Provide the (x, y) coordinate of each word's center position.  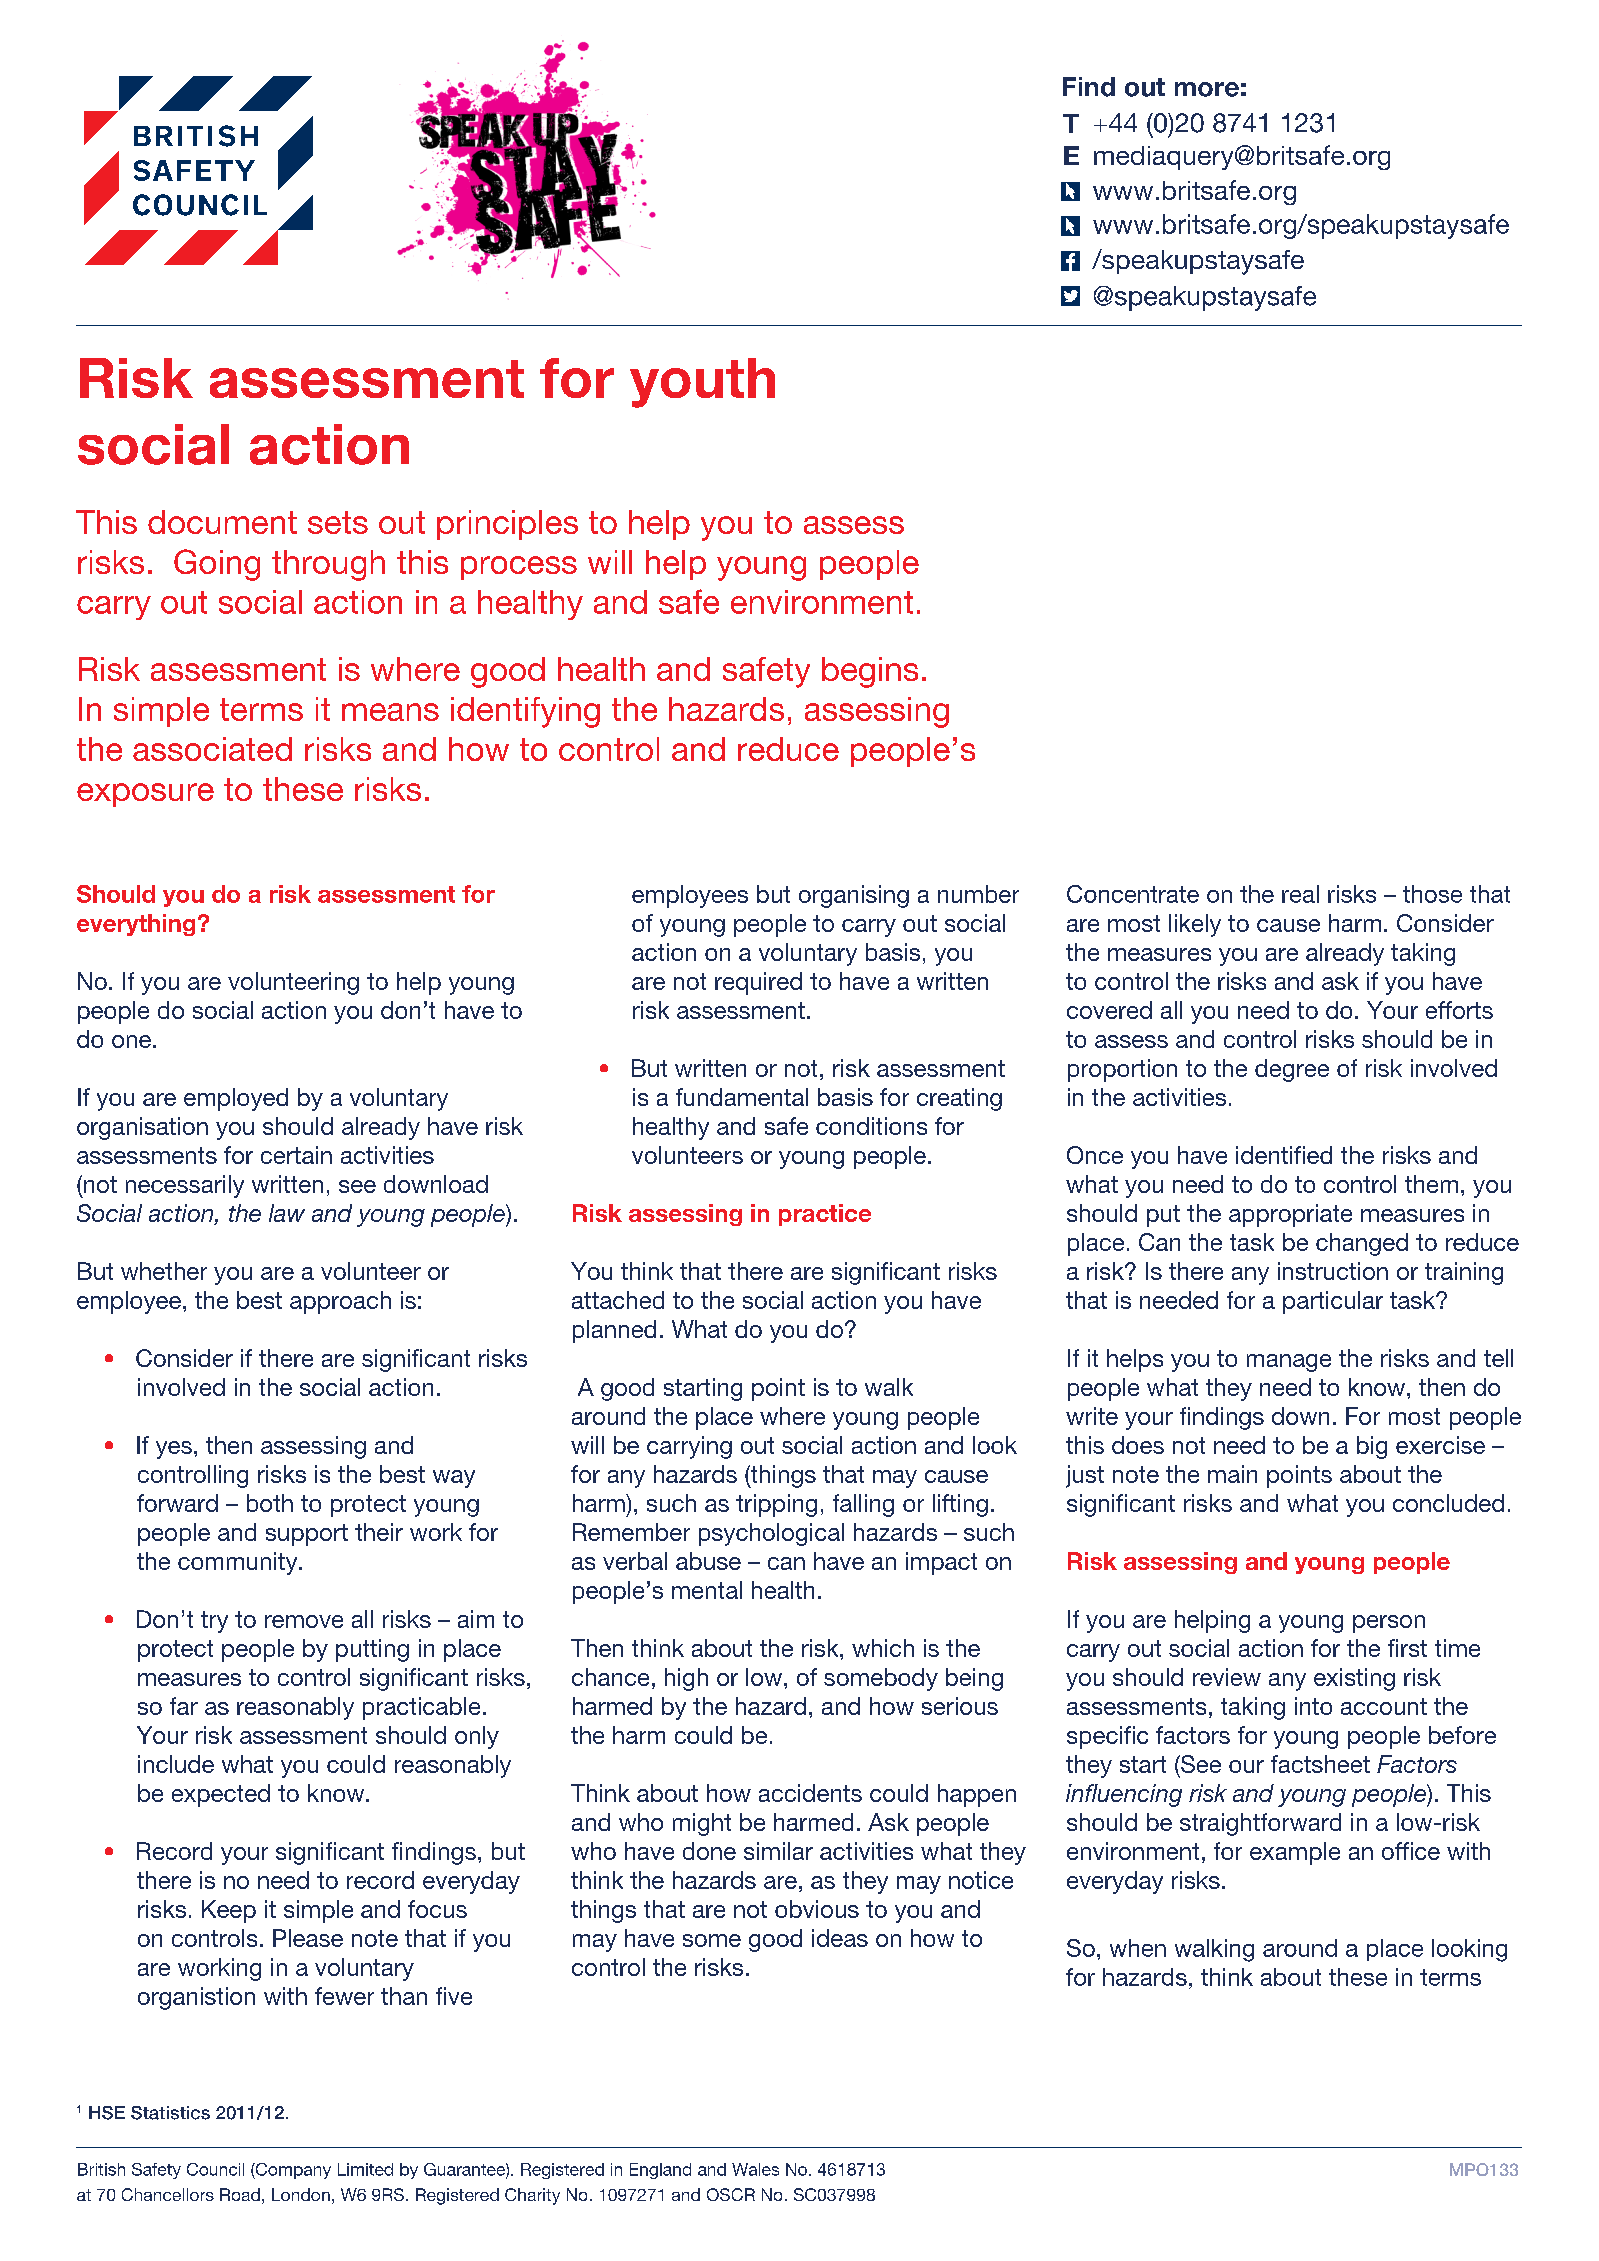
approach (340, 1302)
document (222, 522)
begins (870, 672)
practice (825, 1215)
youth (702, 383)
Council (215, 2169)
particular (1333, 1302)
